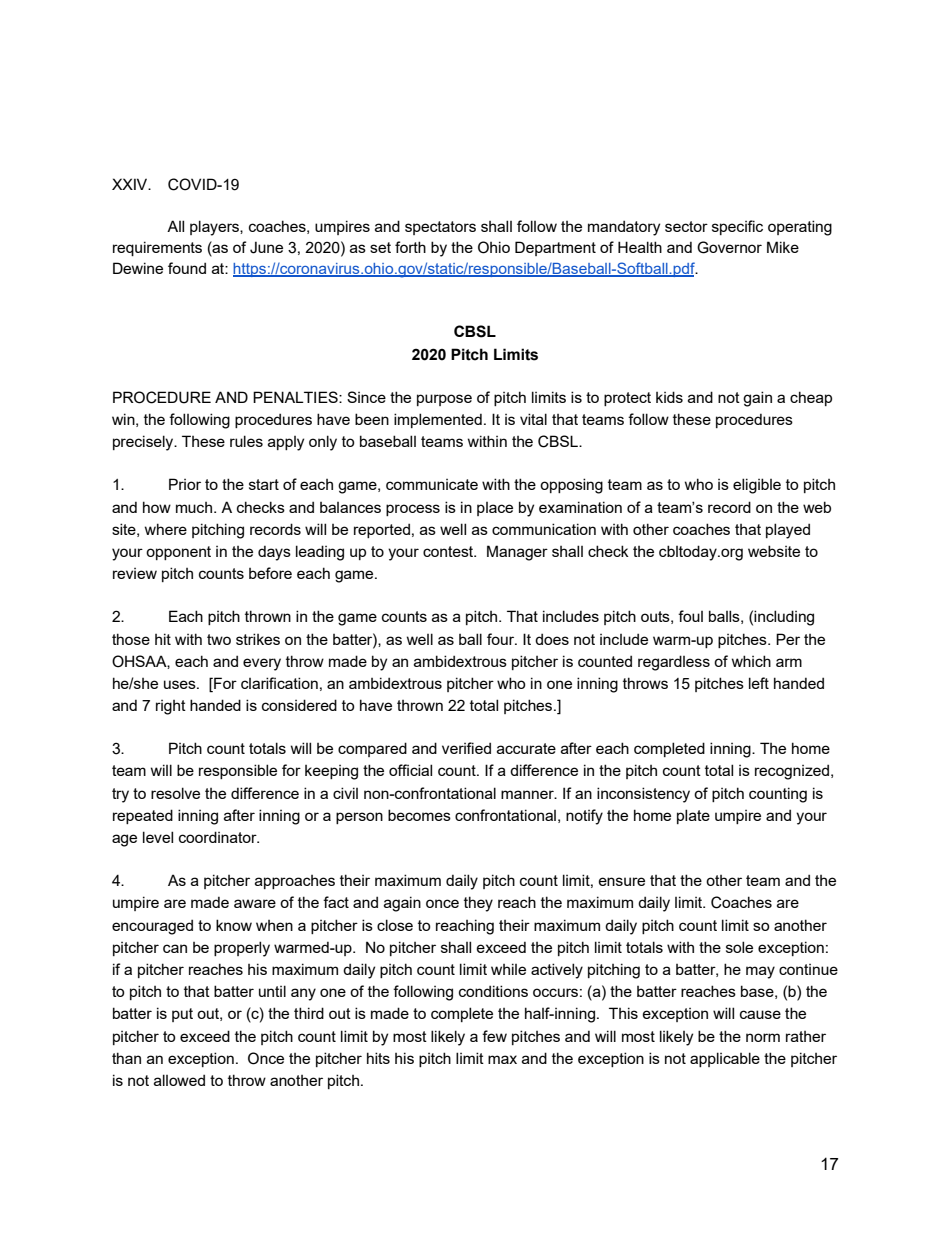 The height and width of the screenshot is (1233, 952). What do you see at coordinates (157, 248) in the screenshot?
I see `requirements` at bounding box center [157, 248].
